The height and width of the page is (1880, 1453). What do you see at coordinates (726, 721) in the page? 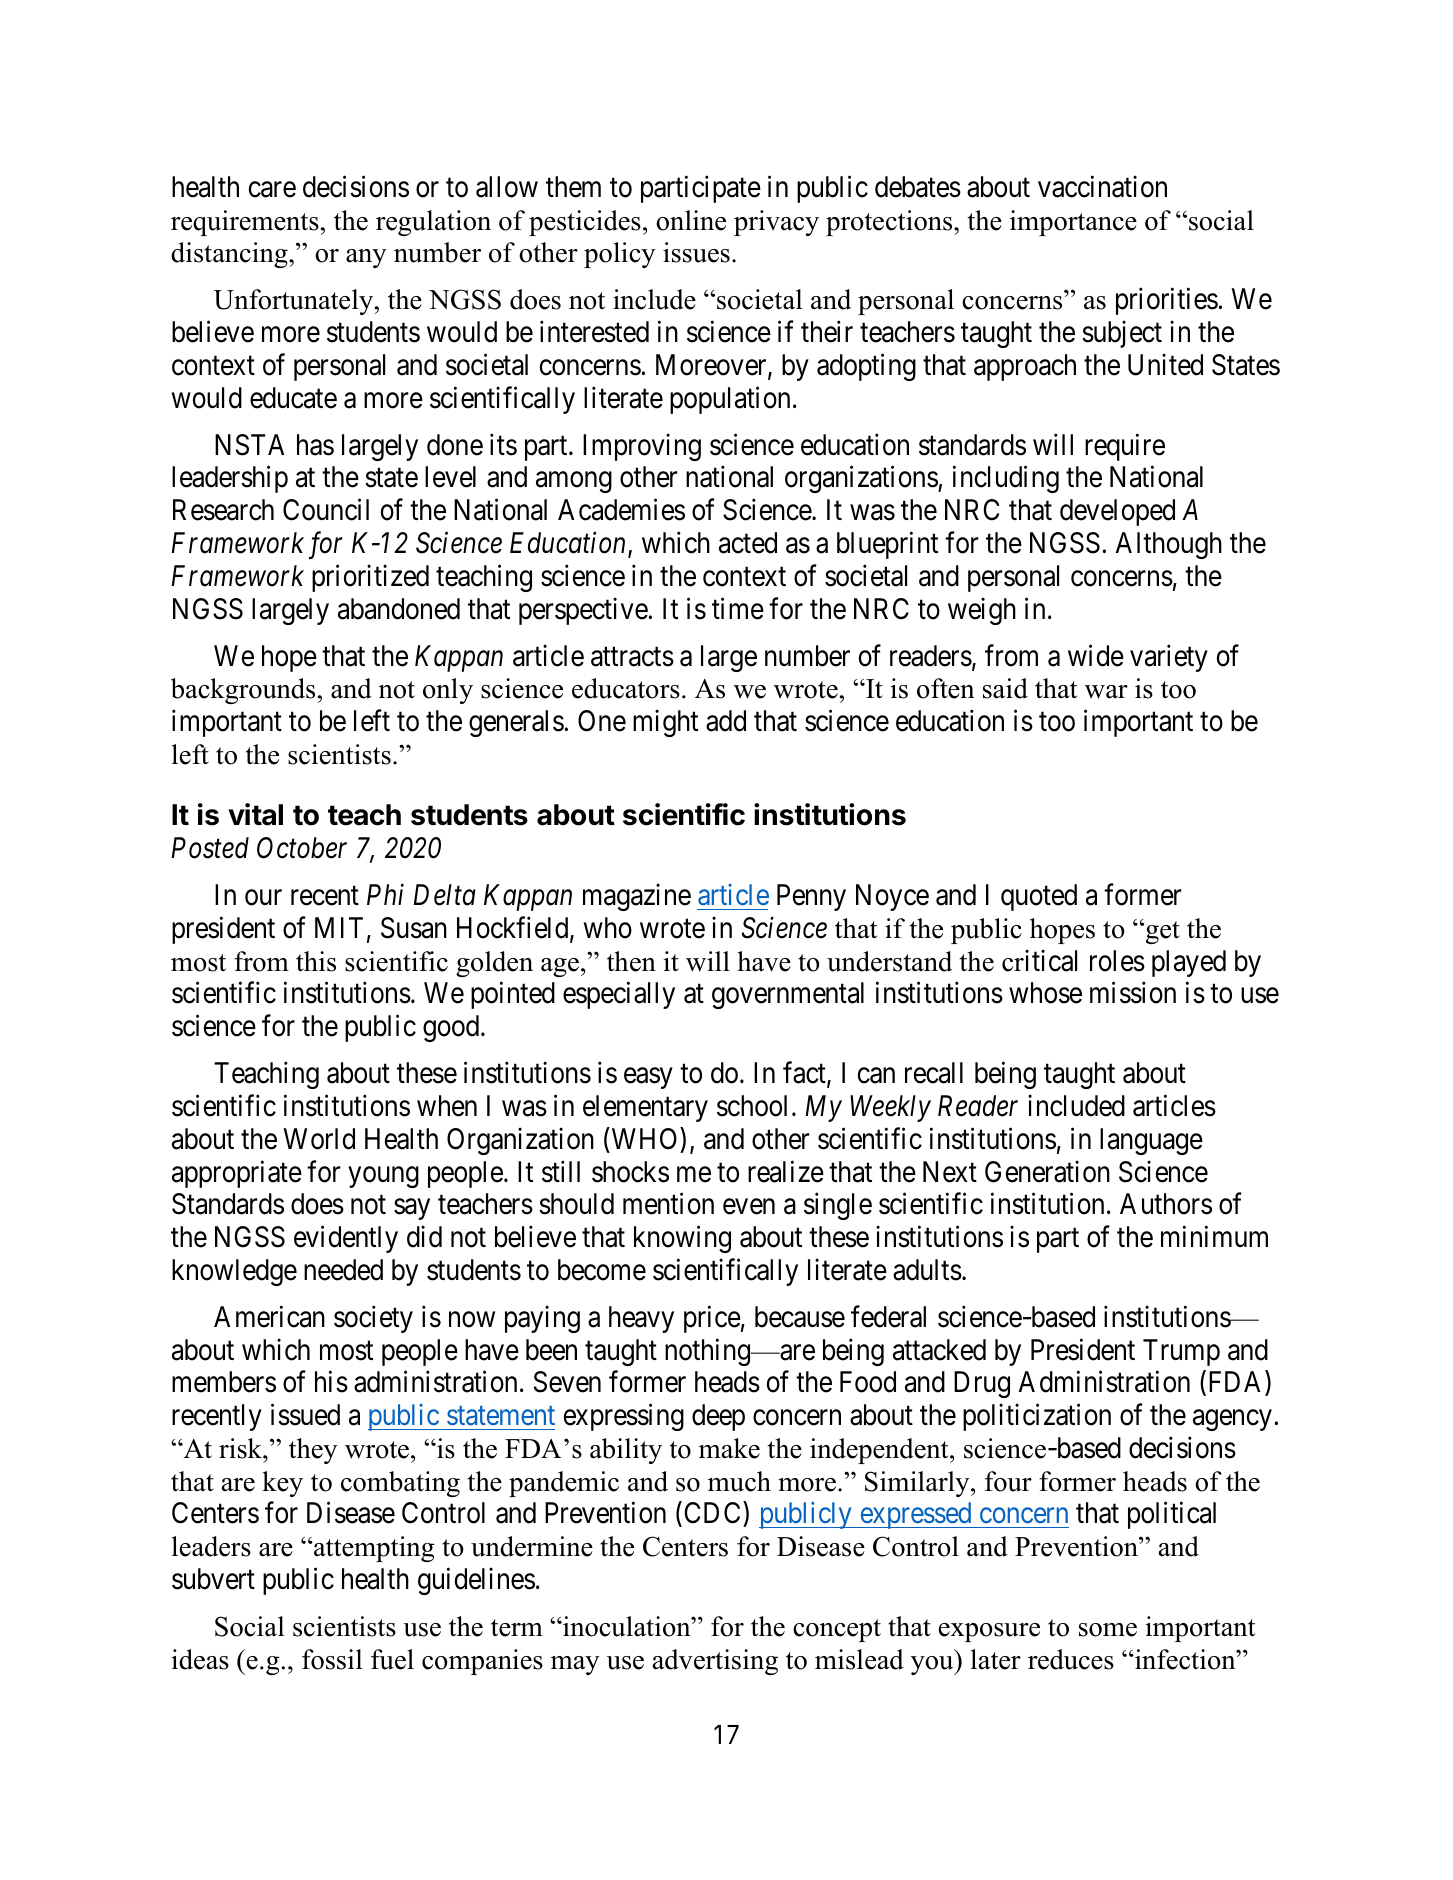
I see `add` at bounding box center [726, 721].
